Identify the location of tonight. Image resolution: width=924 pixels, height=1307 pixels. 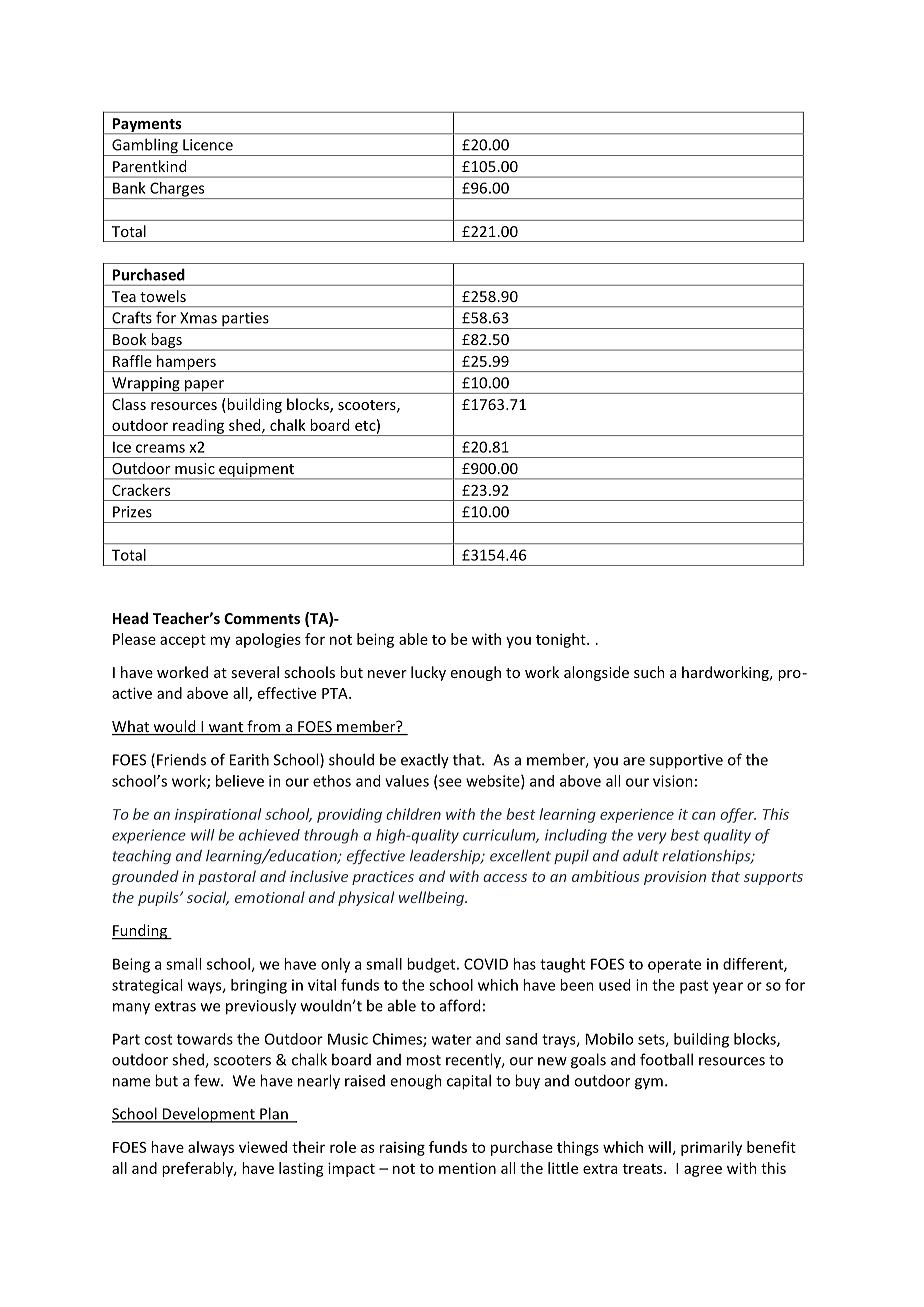
(562, 640).
